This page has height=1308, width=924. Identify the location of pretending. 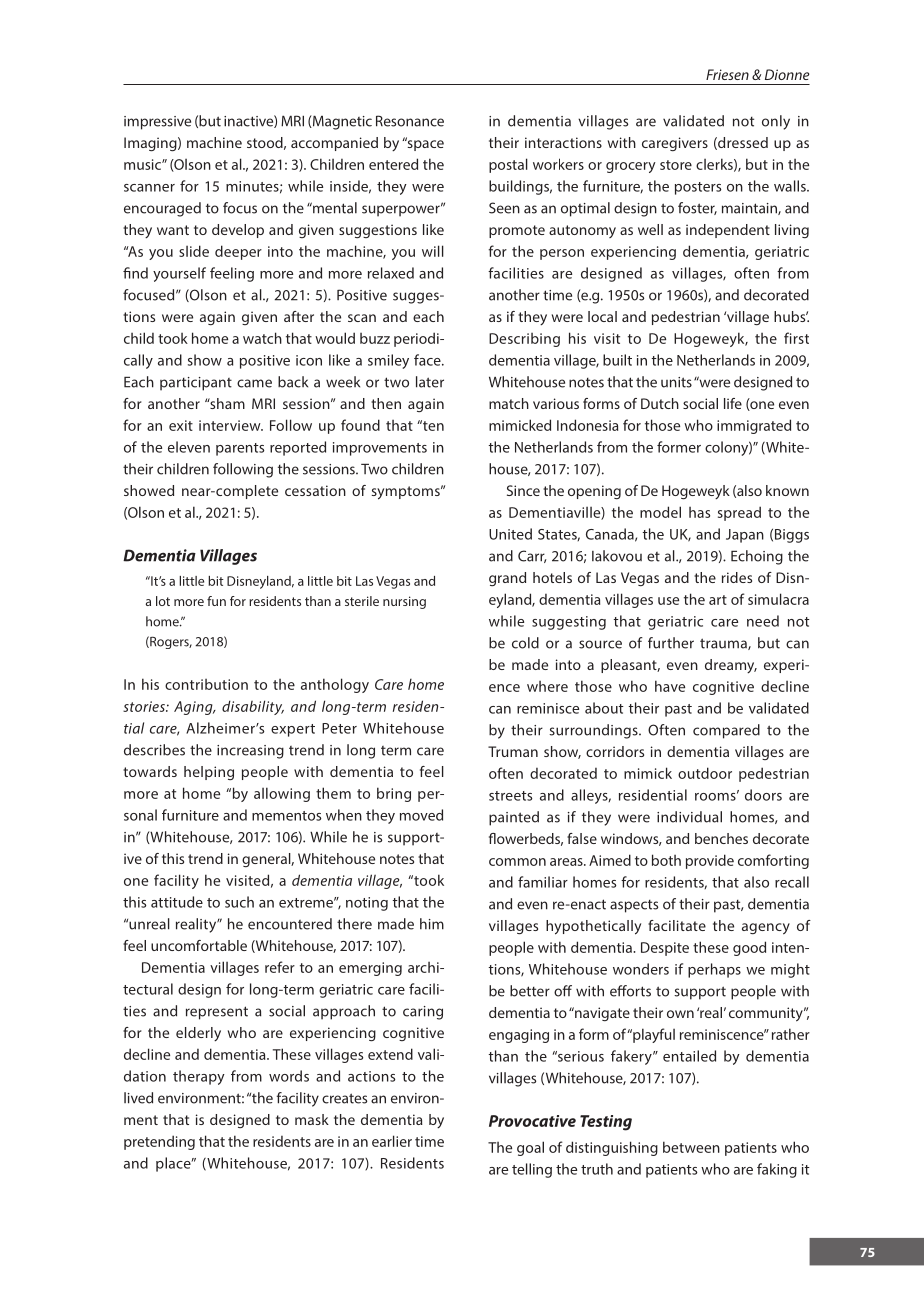
(159, 1142).
